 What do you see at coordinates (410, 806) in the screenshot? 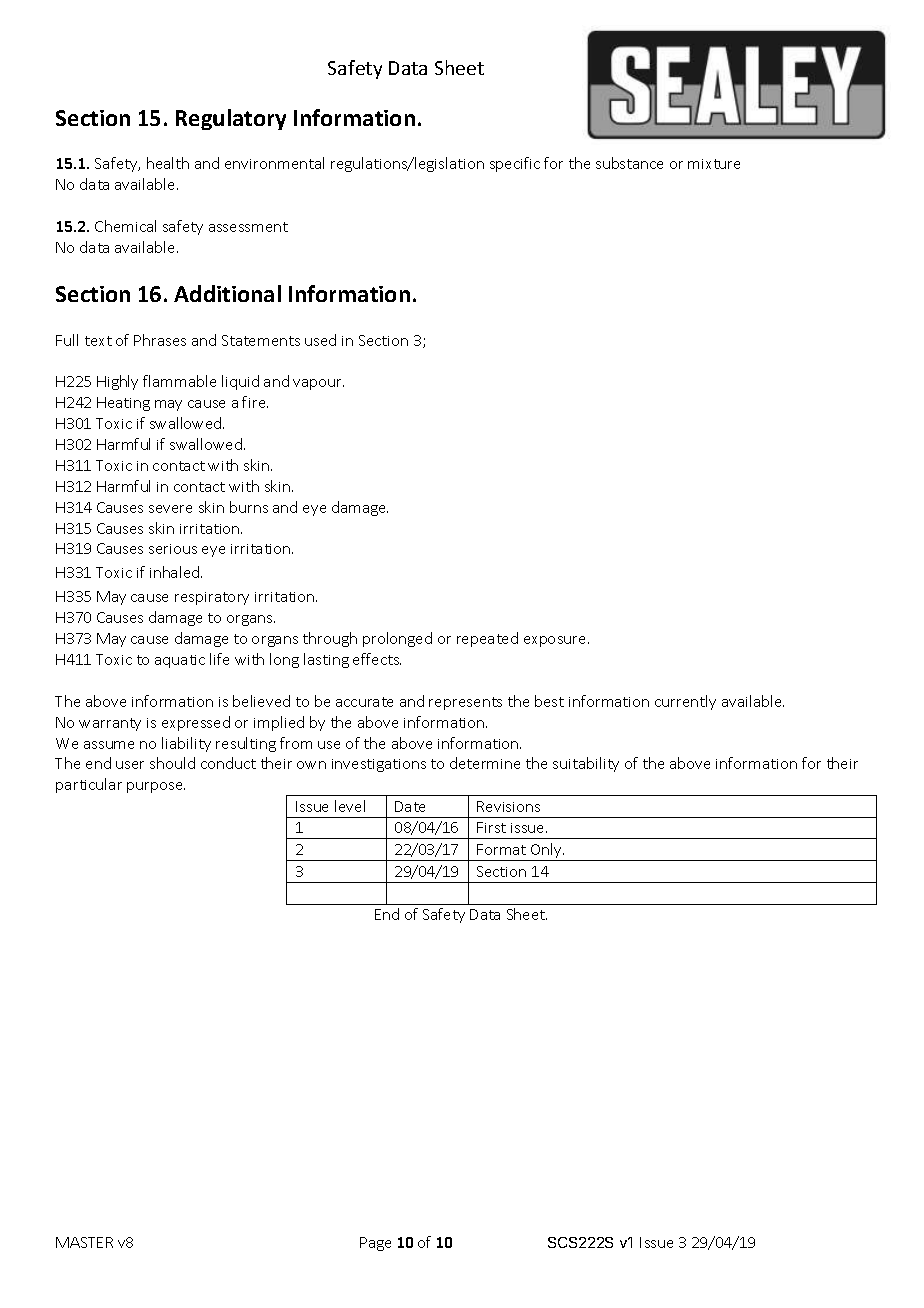
I see `Date` at bounding box center [410, 806].
